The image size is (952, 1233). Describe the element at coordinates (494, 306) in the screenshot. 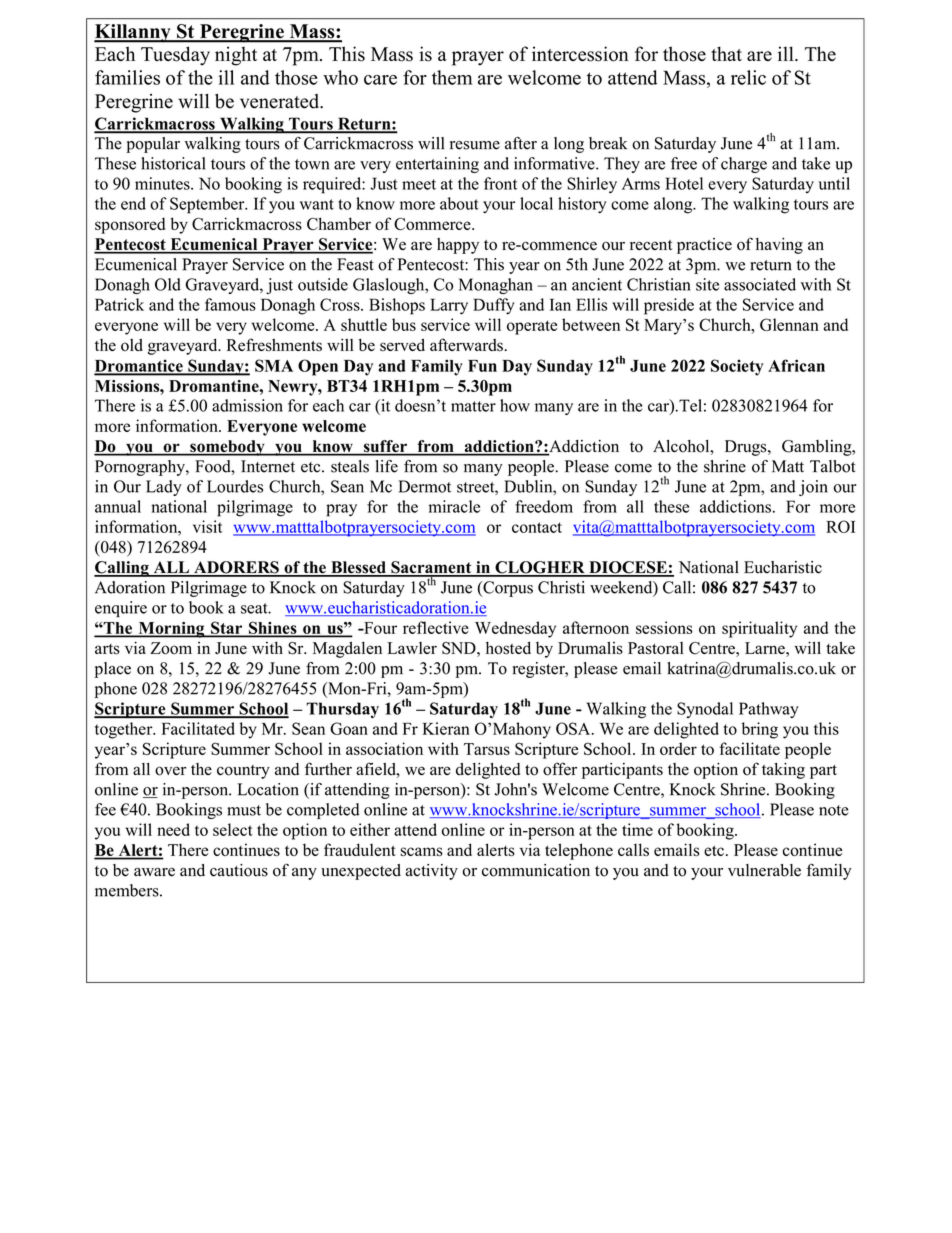

I see `Duffy` at that location.
